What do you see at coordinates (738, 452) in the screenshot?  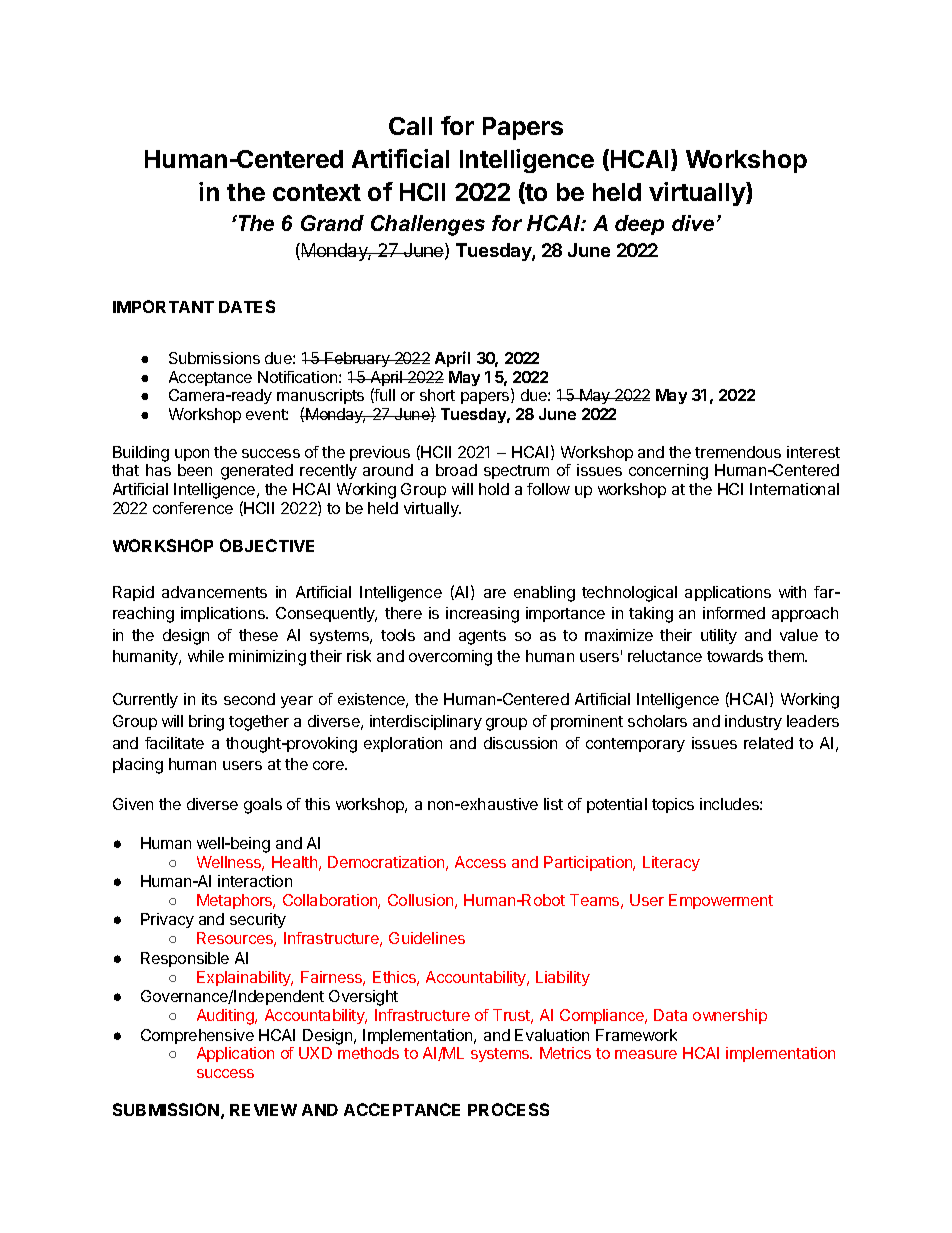 I see `tremendous` at bounding box center [738, 452].
